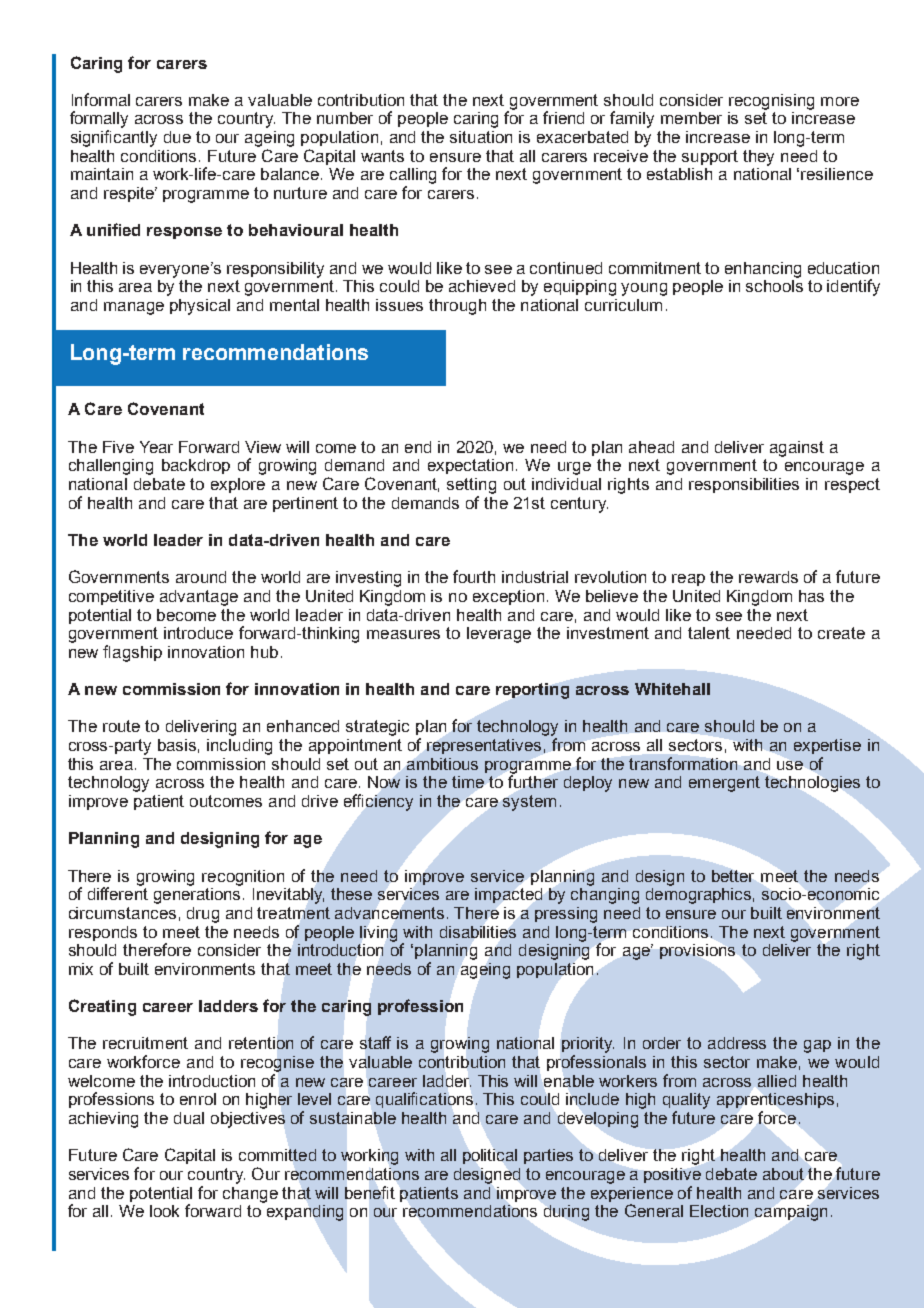  What do you see at coordinates (490, 1156) in the screenshot?
I see `political` at bounding box center [490, 1156].
